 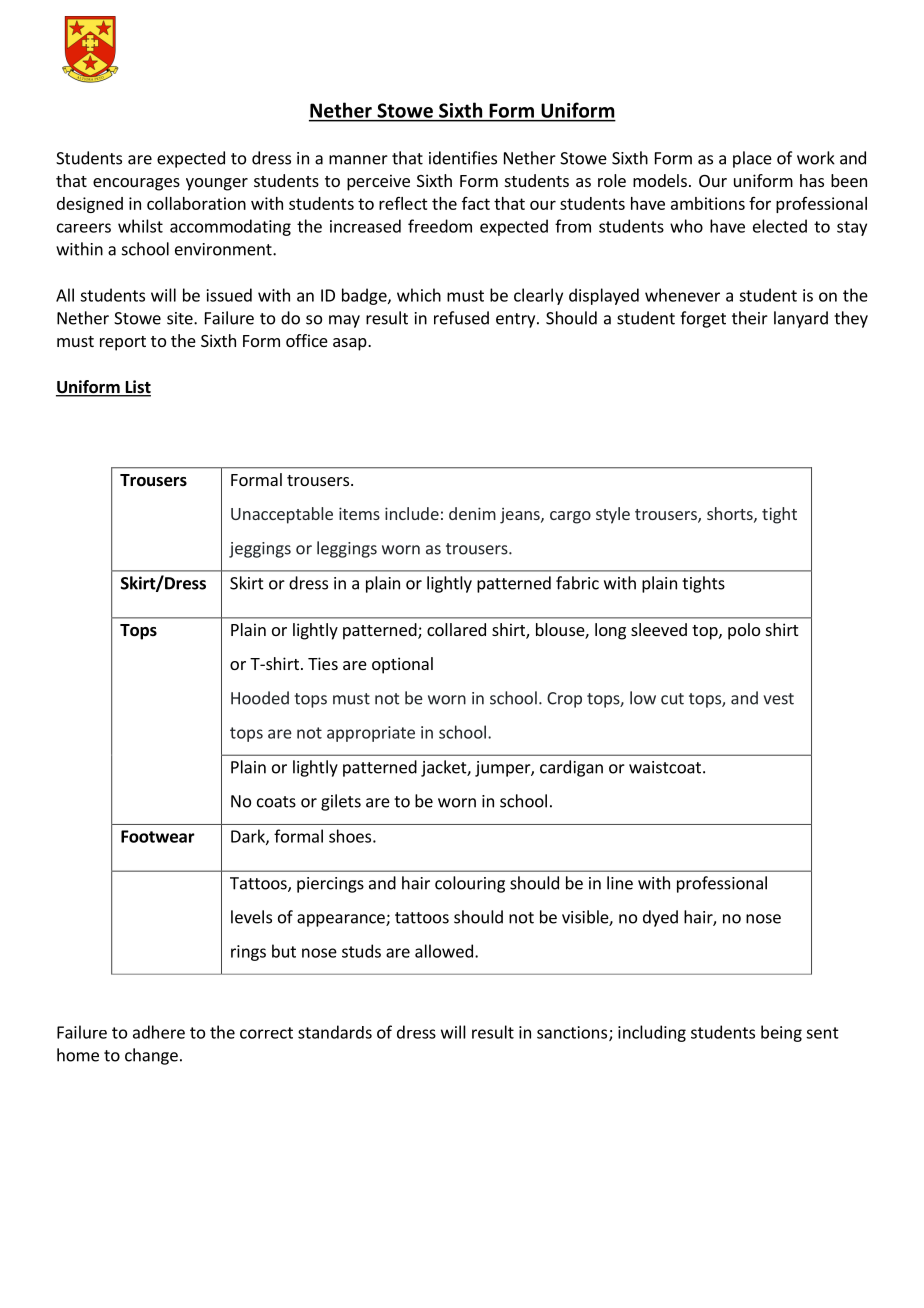 I want to click on adhere, so click(x=159, y=1032).
